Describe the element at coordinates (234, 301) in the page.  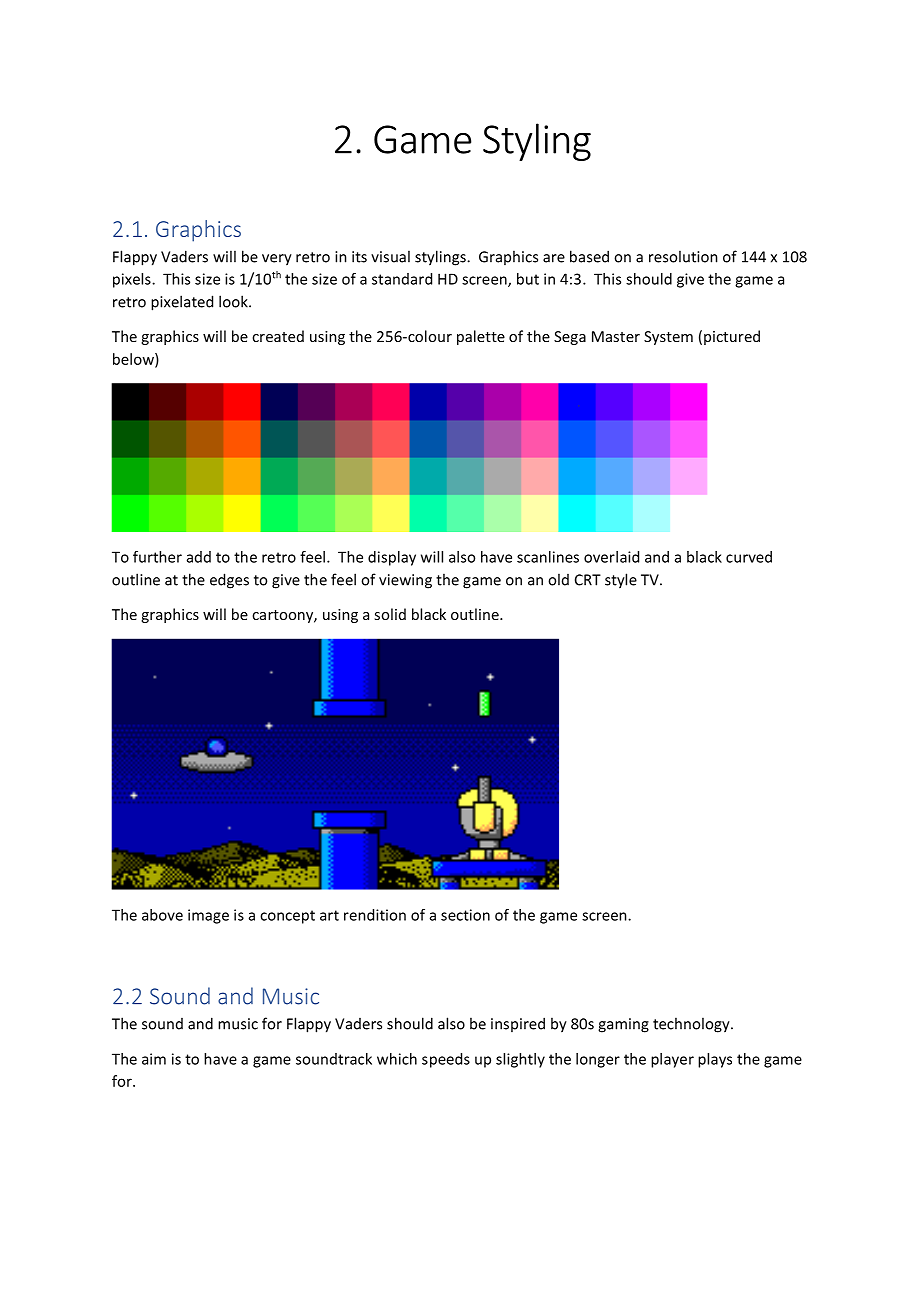
I see `look` at that location.
